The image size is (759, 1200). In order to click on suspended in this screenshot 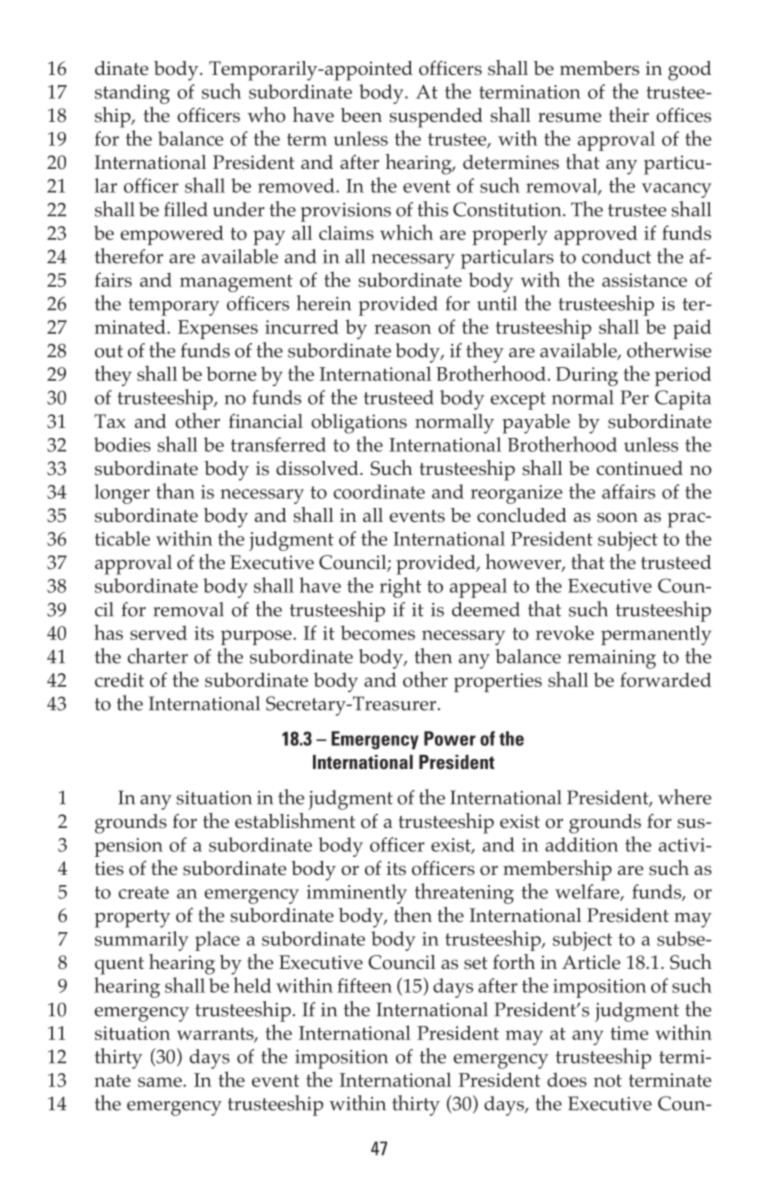, I will do `click(436, 118)`.
